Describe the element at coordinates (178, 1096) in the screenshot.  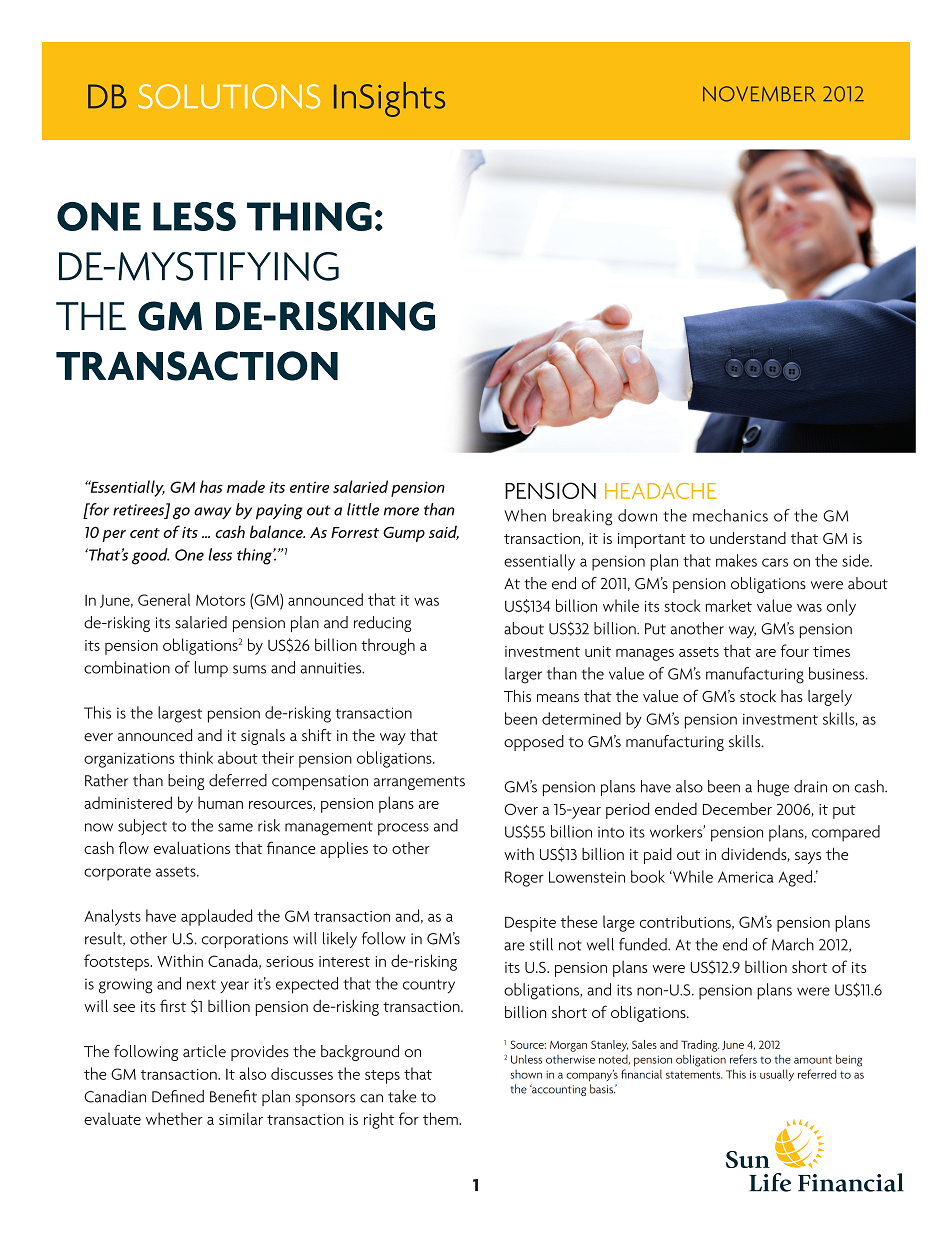
I see `Defined` at that location.
